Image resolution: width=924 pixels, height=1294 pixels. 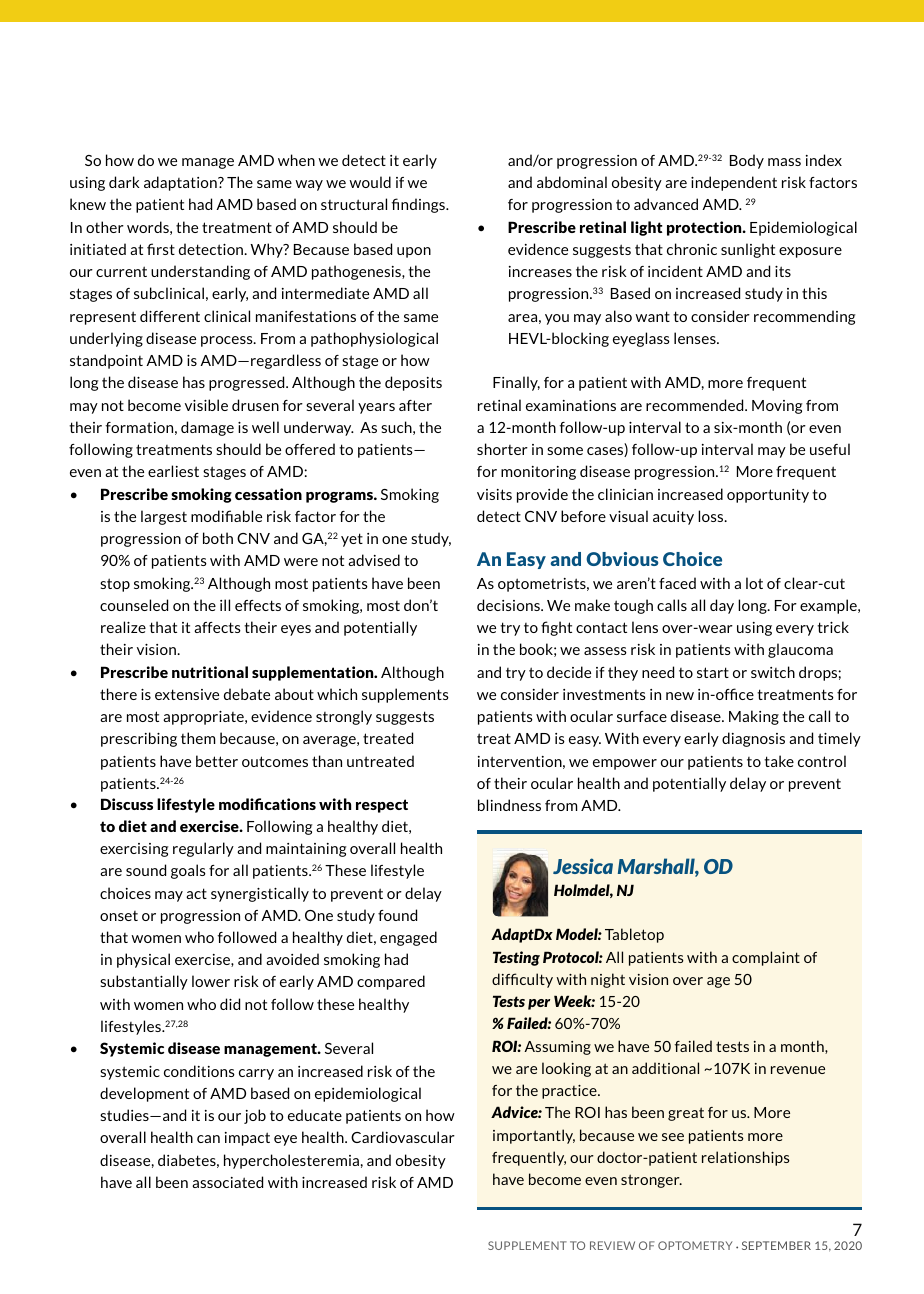 What do you see at coordinates (227, 1182) in the image?
I see `associated` at bounding box center [227, 1182].
